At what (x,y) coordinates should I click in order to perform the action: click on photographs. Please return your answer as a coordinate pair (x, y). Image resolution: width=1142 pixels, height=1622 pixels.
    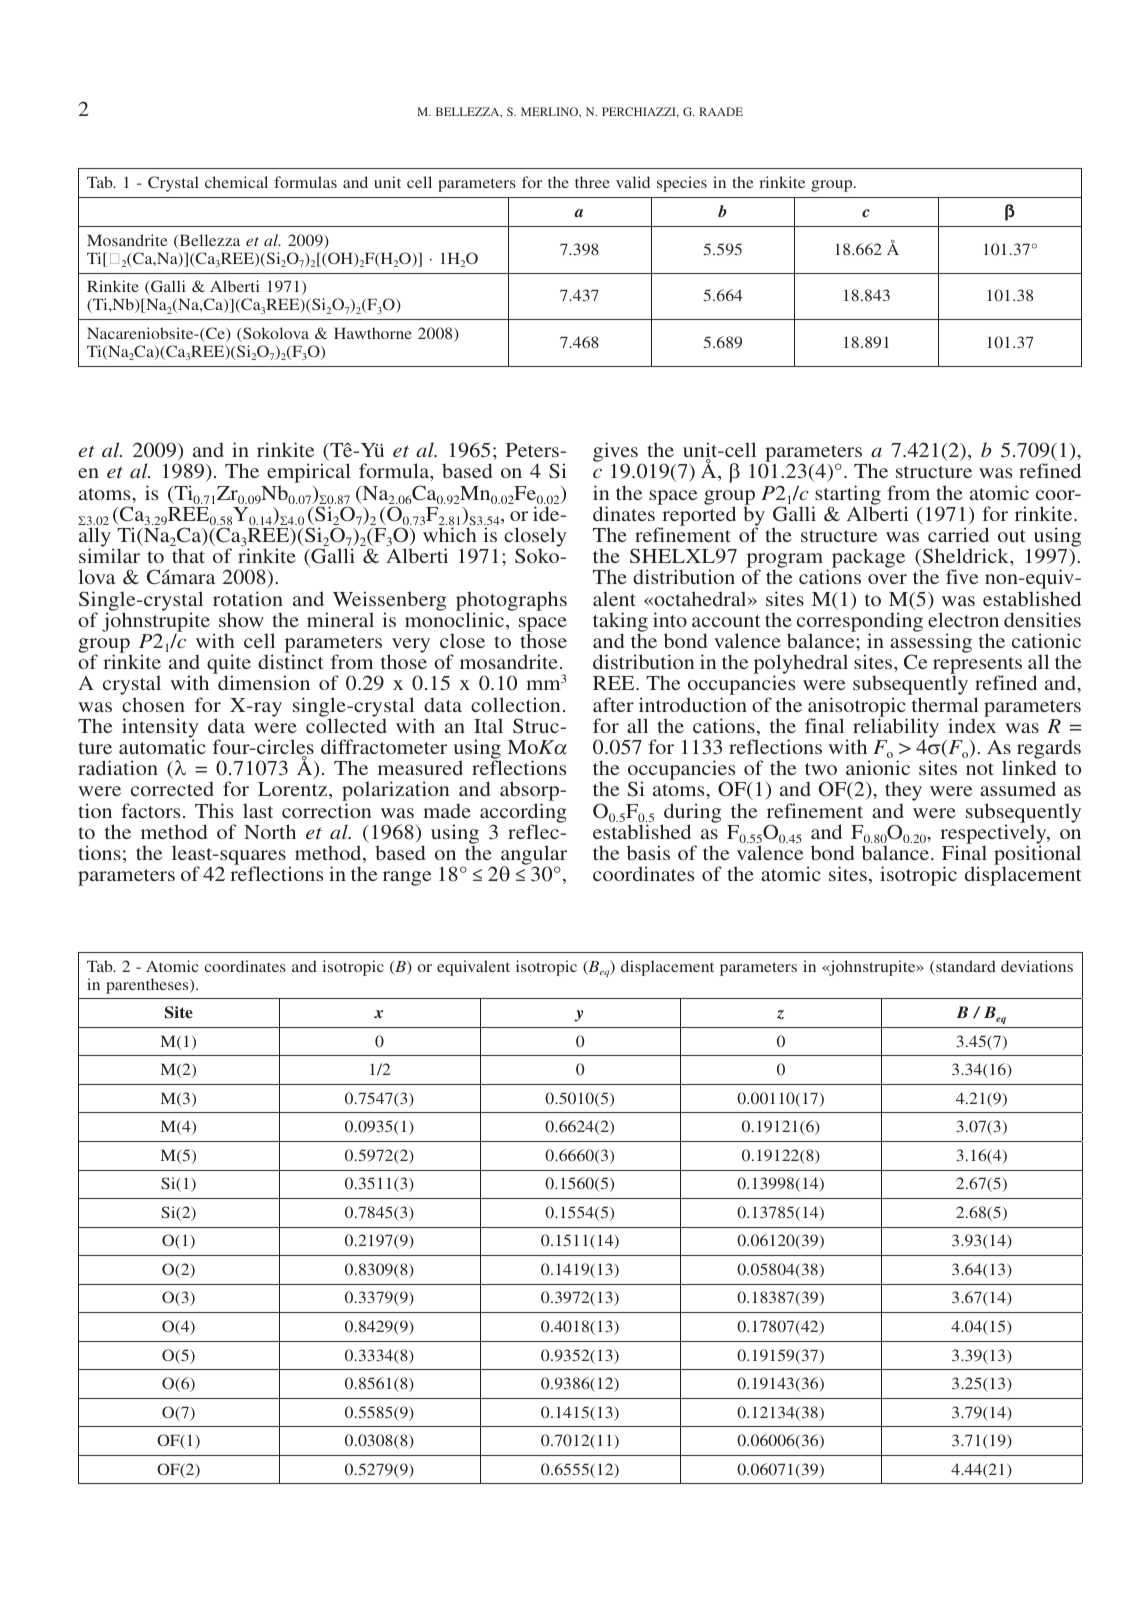
    Looking at the image, I should click on (511, 602).
